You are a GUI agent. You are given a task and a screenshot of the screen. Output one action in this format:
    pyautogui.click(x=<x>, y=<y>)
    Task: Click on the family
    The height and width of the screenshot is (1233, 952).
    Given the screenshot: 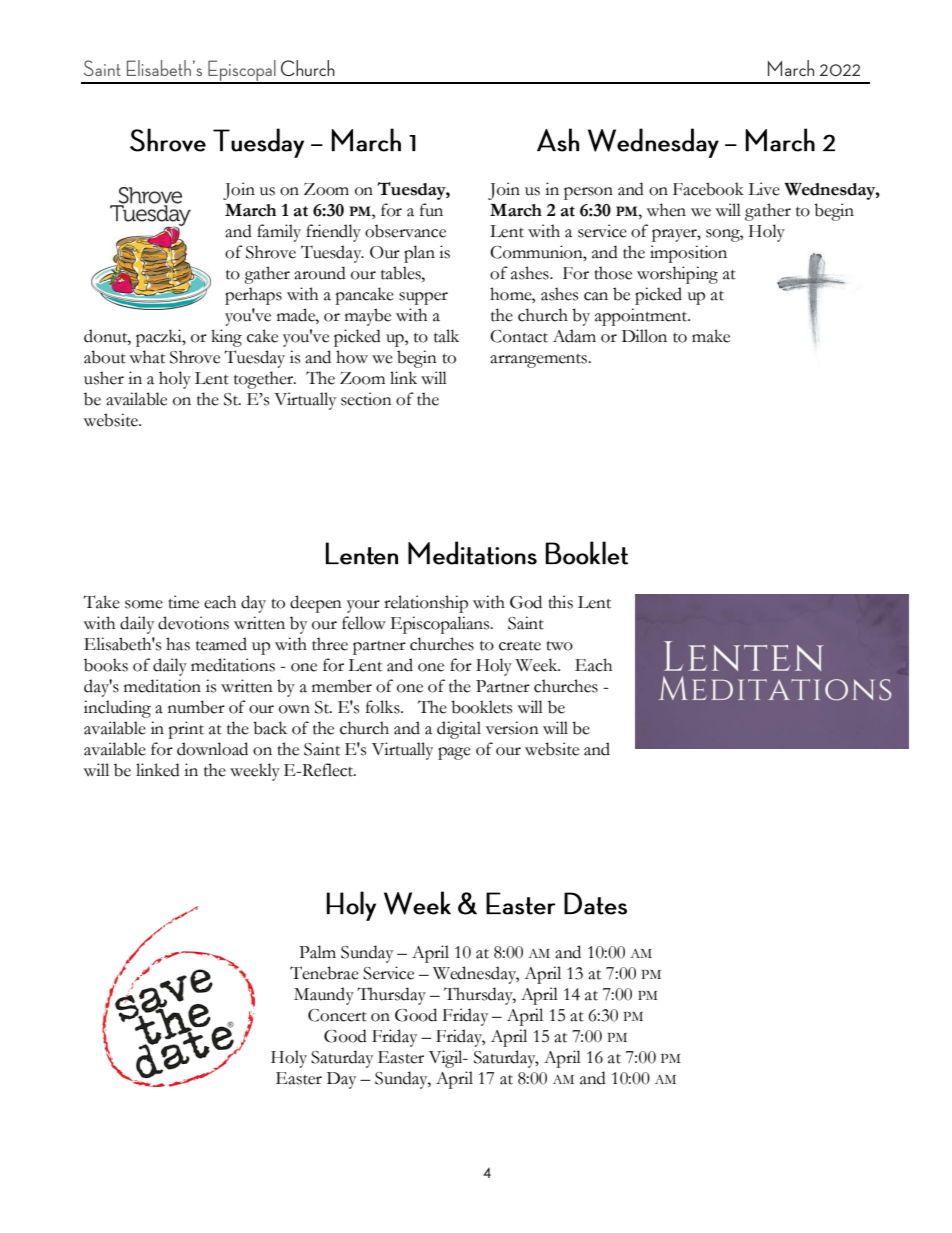 What is the action you would take?
    pyautogui.click(x=279, y=233)
